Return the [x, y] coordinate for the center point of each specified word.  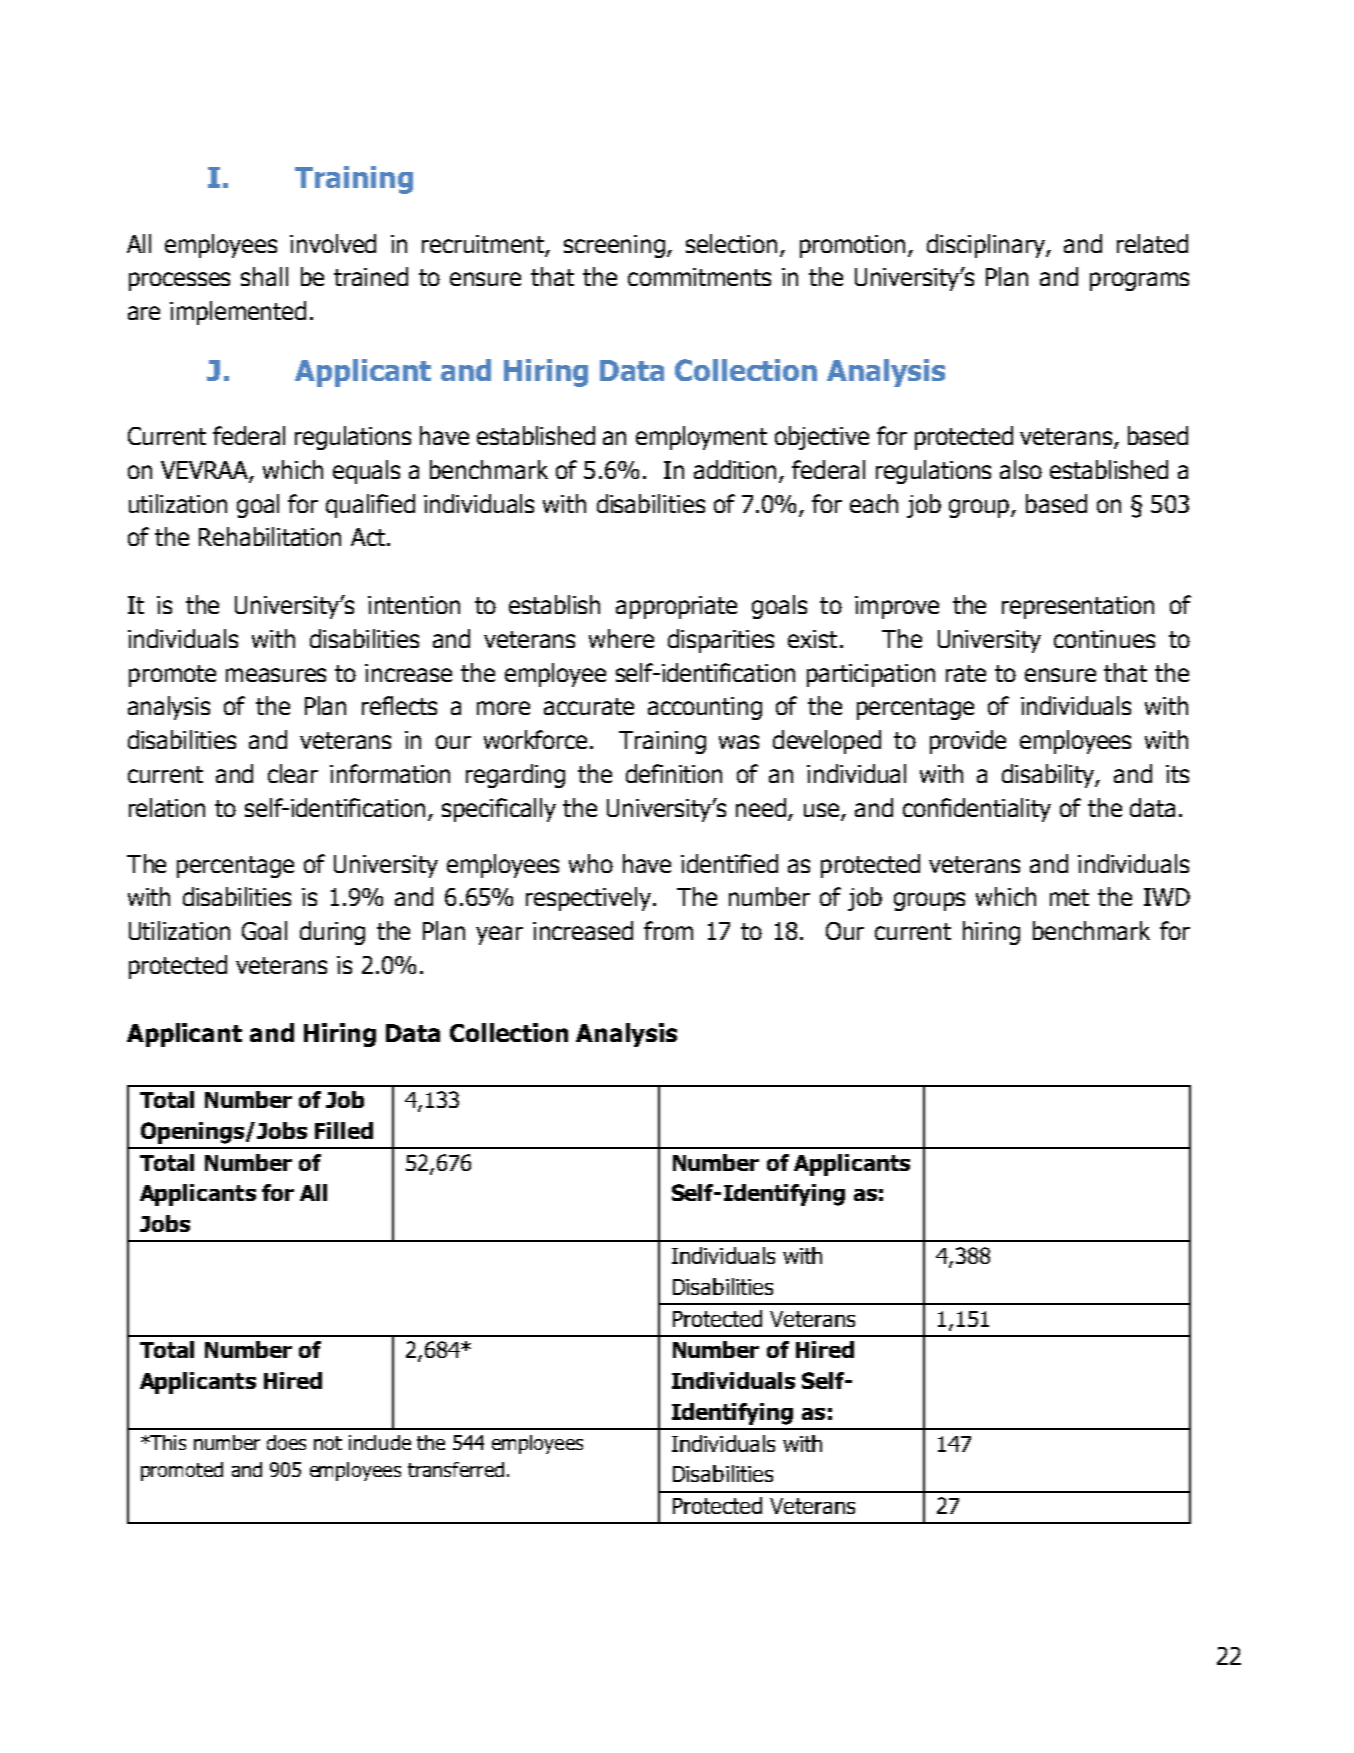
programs [1139, 281]
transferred [456, 1469]
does [286, 1442]
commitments [699, 277]
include [380, 1442]
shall [264, 276]
